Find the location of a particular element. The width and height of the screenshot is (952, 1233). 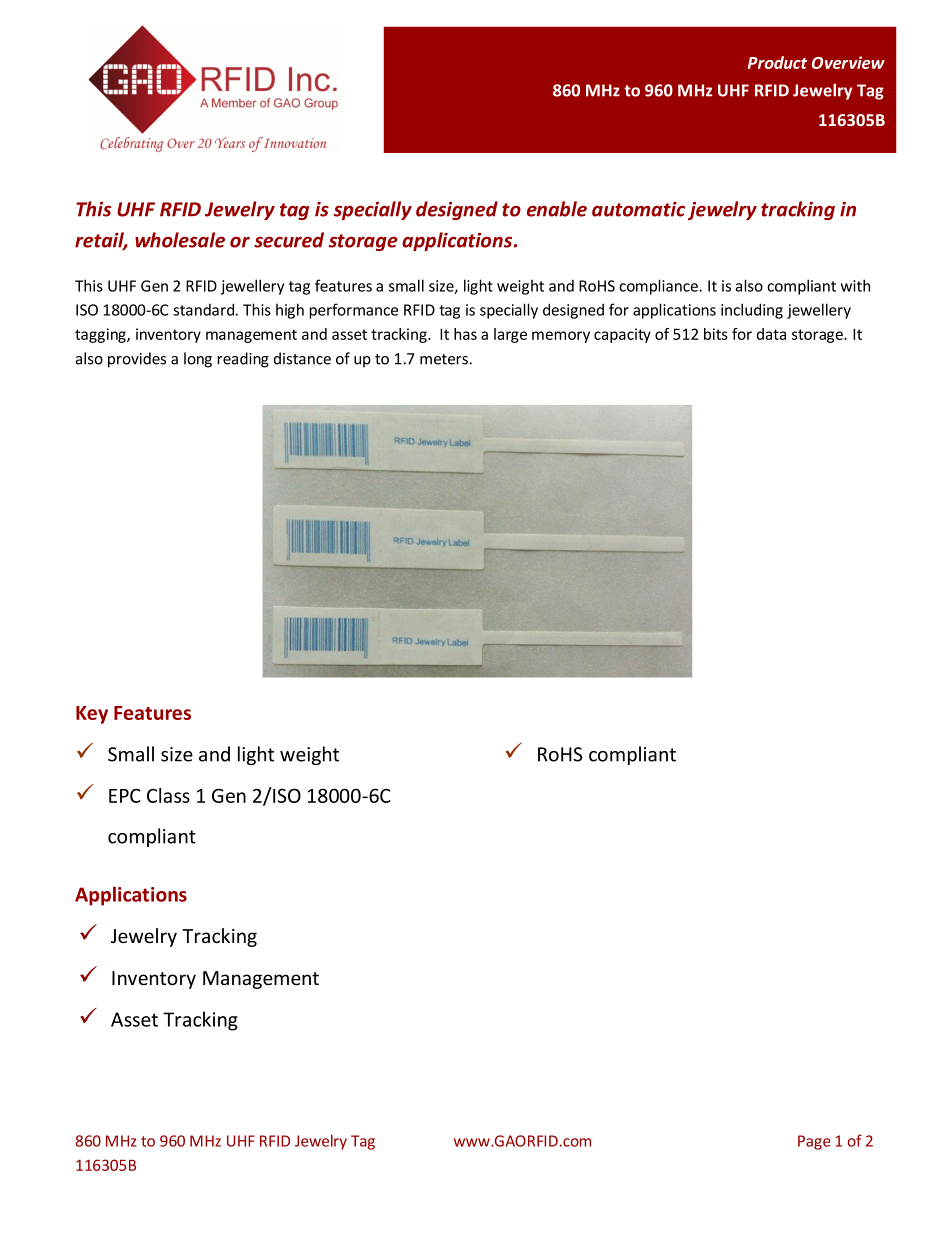

data is located at coordinates (771, 334).
